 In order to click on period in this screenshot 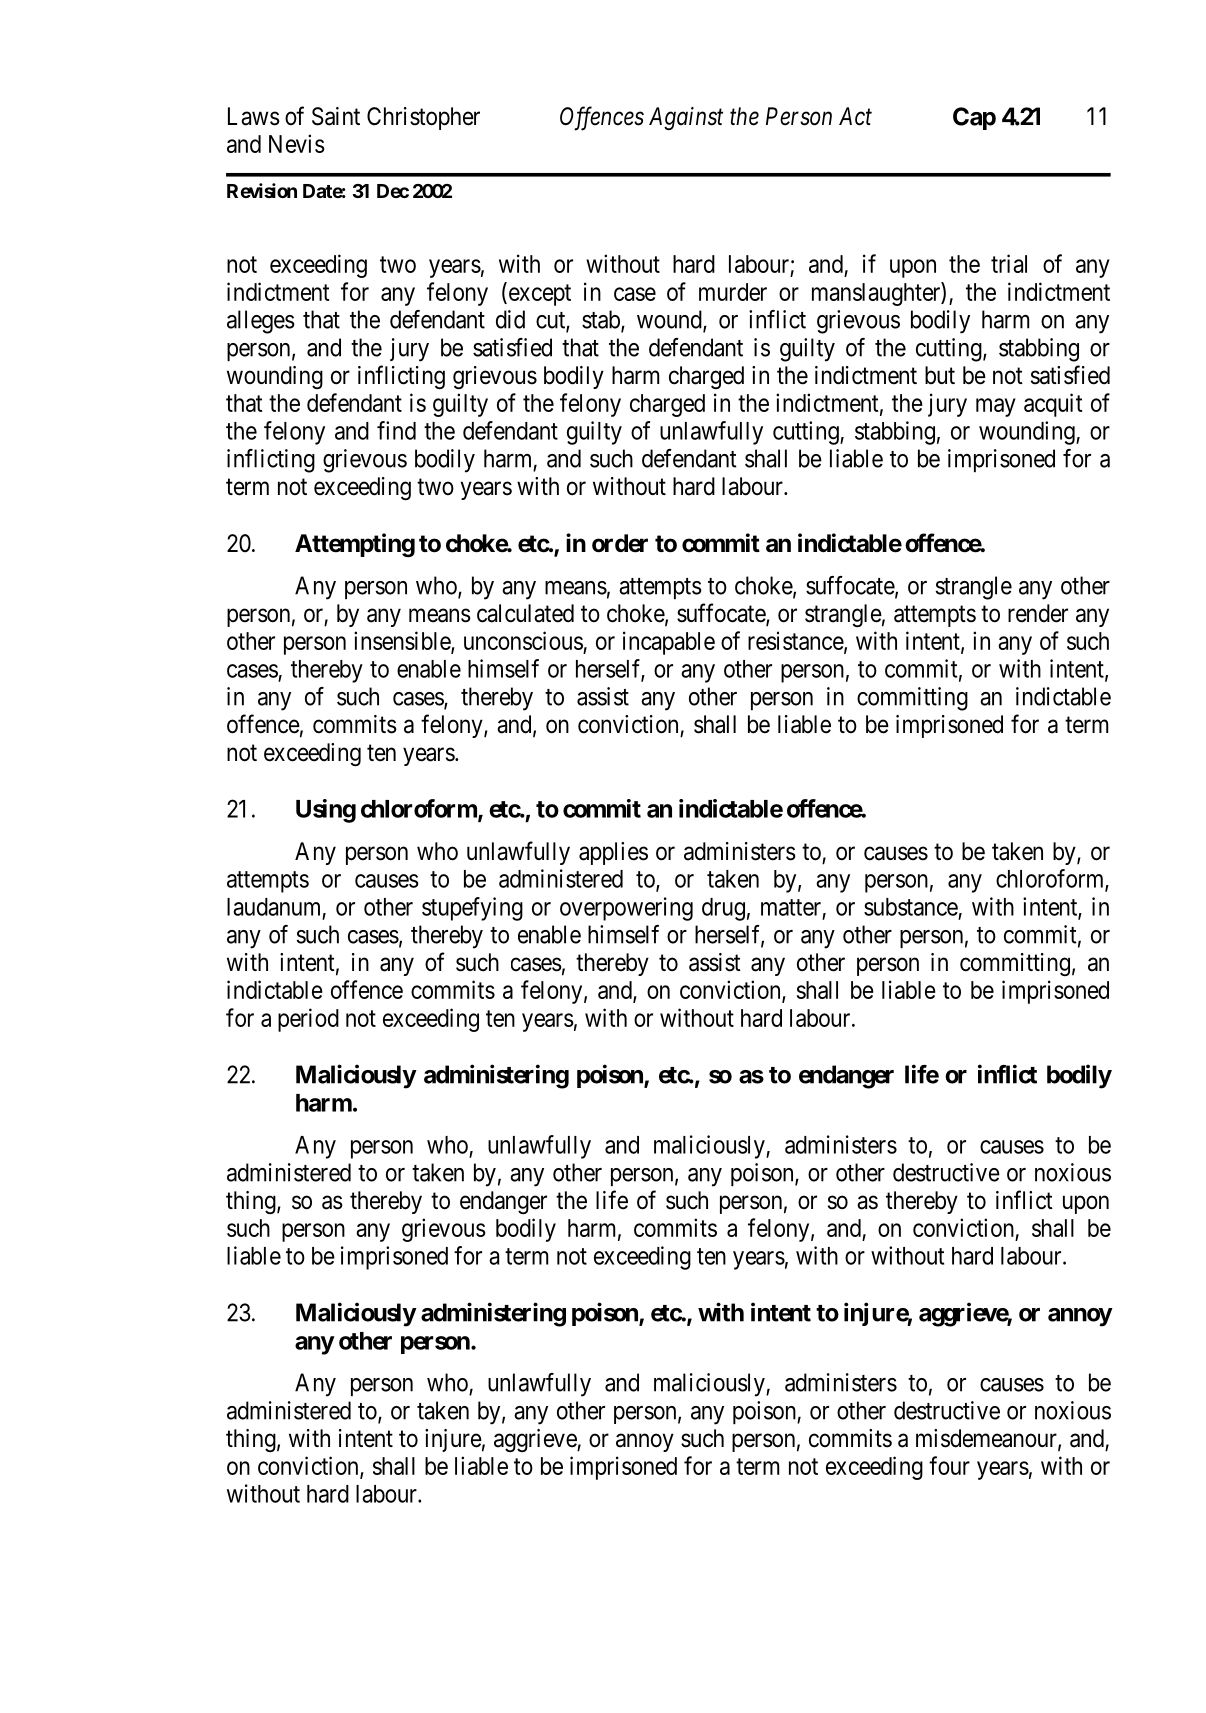, I will do `click(308, 1020)`.
